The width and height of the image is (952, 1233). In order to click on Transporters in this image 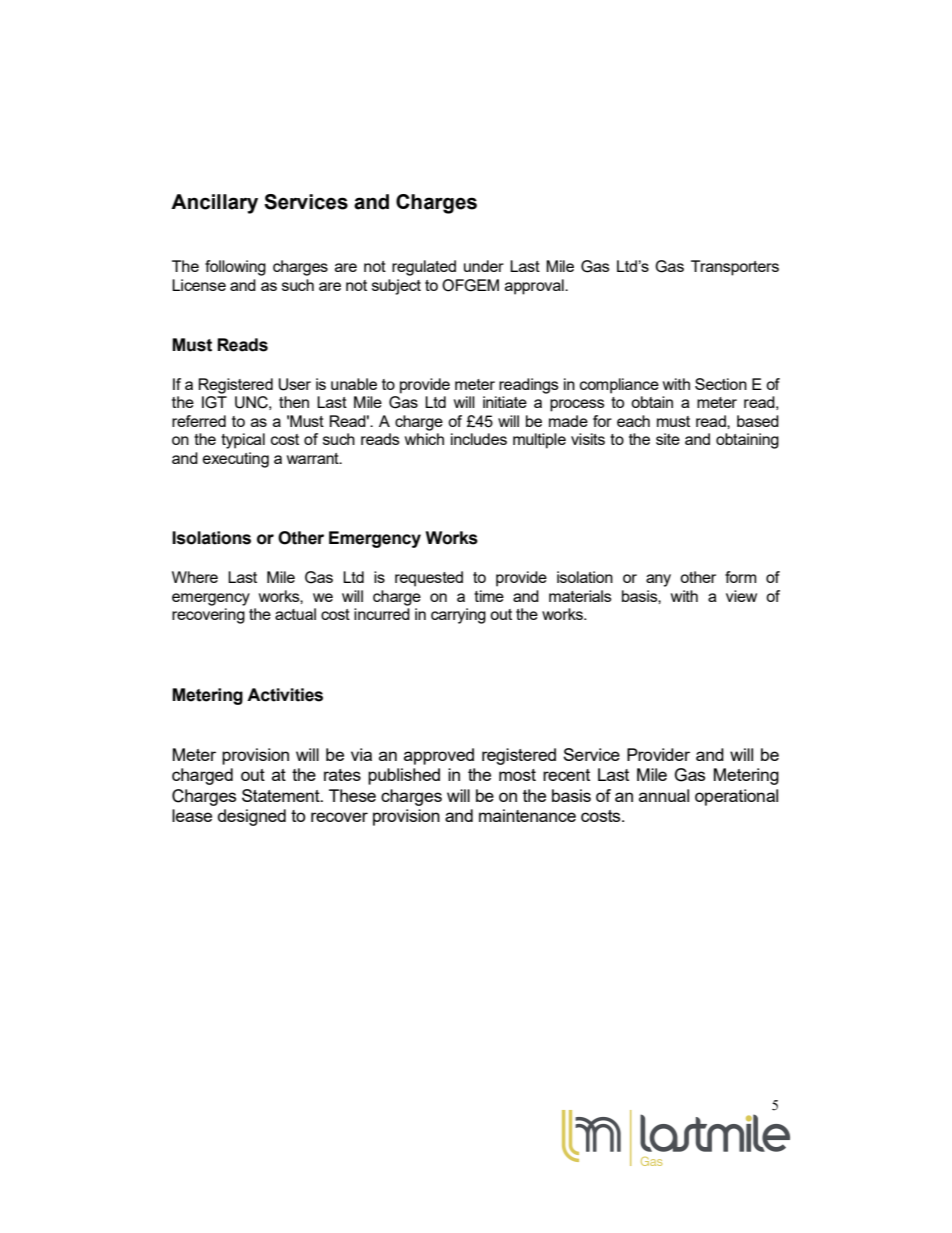, I will do `click(735, 268)`.
